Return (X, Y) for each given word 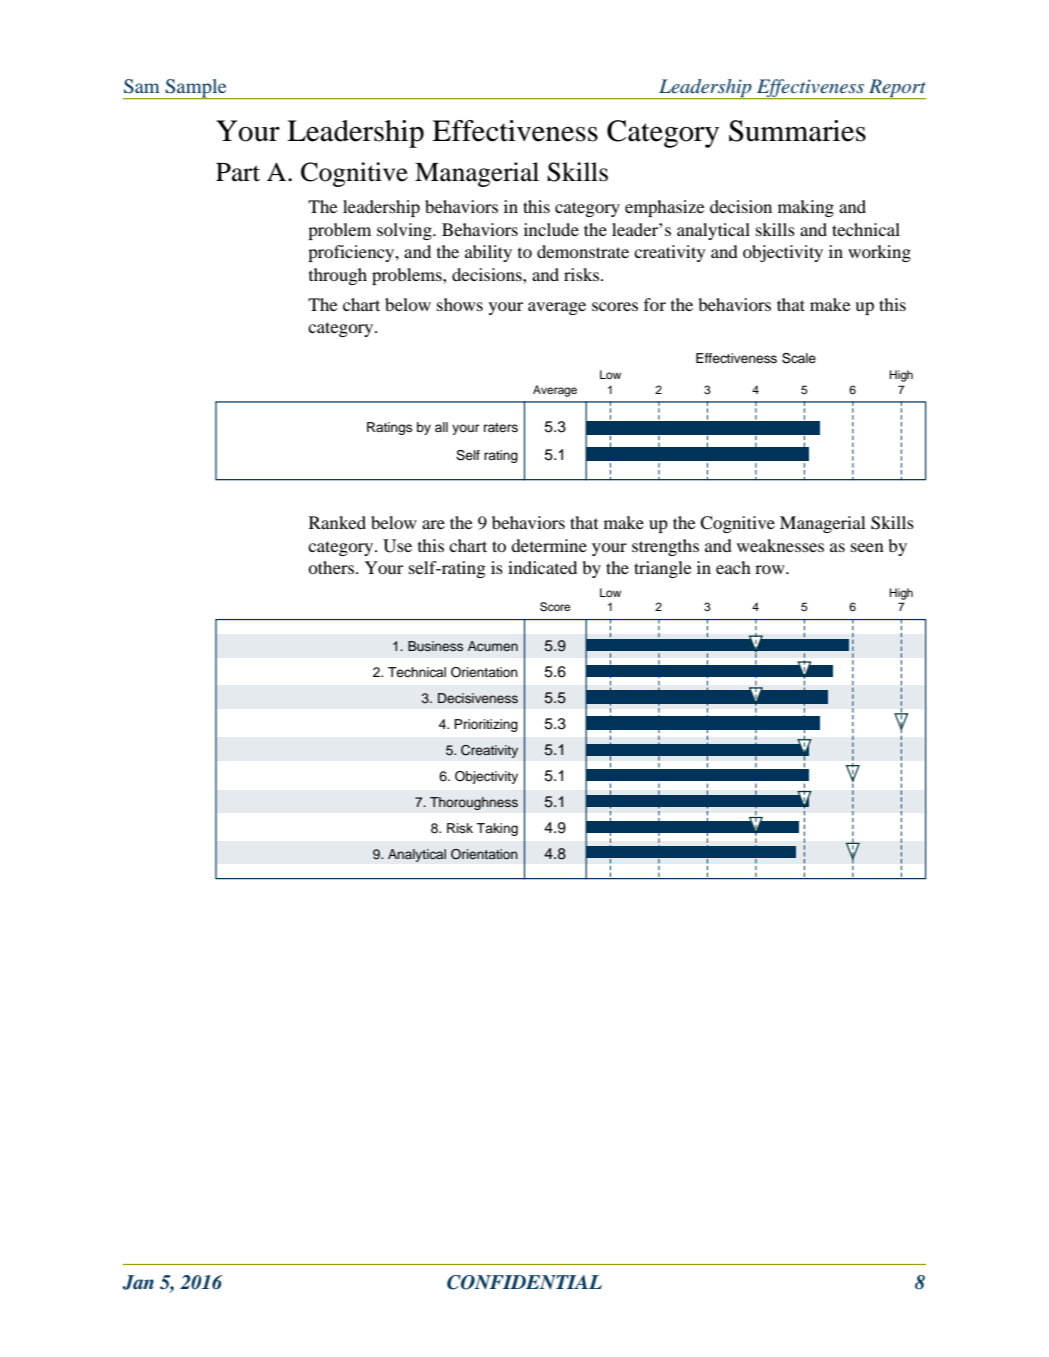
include (551, 229)
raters (501, 427)
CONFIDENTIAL (524, 1282)
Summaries (797, 131)
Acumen (493, 646)
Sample (196, 89)
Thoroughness (474, 803)
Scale (799, 358)
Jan (138, 1282)
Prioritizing (486, 725)
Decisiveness (478, 698)
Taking (497, 829)
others (331, 567)
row (771, 569)
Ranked (337, 522)
